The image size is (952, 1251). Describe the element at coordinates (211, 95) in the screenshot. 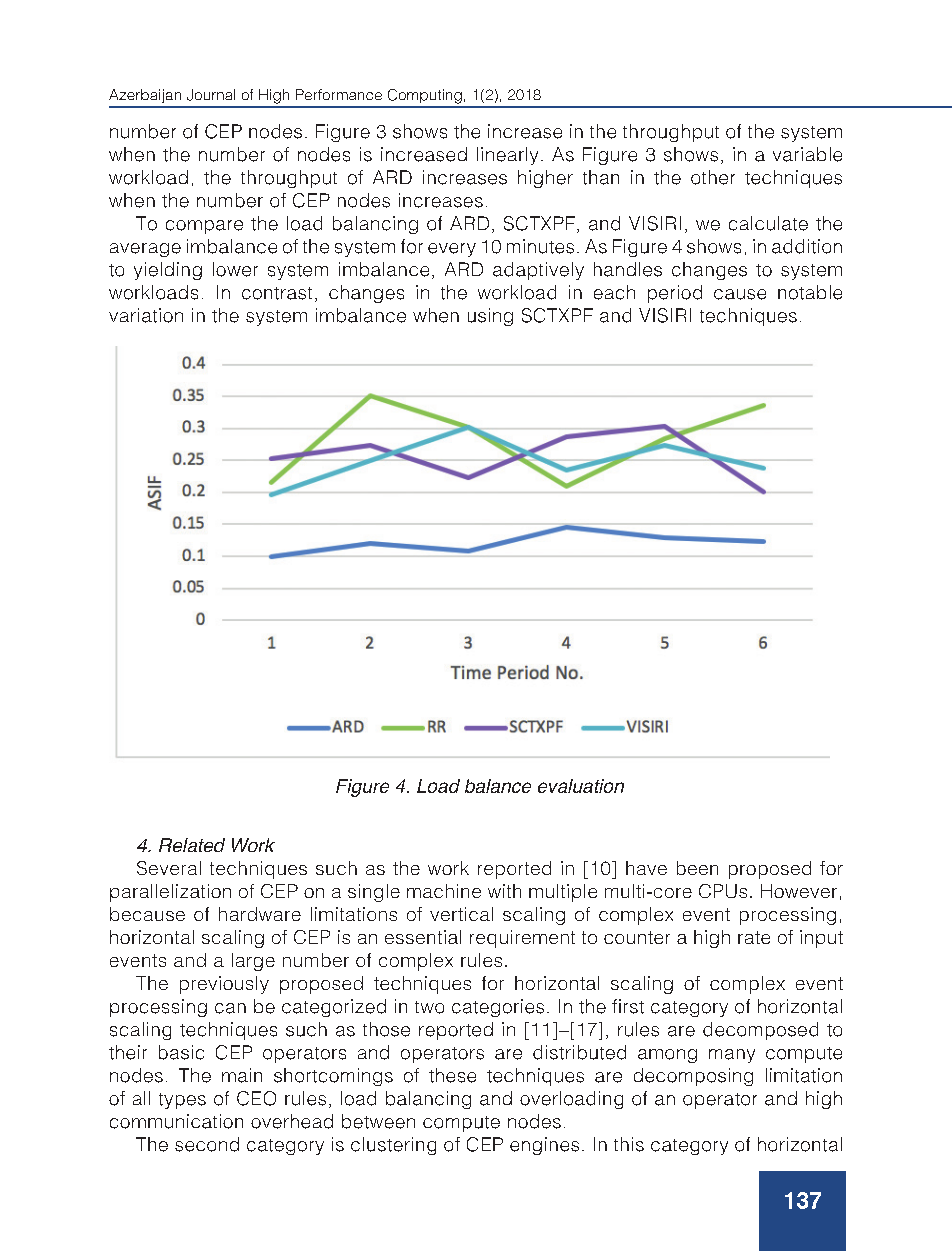

I see `Journal` at that location.
